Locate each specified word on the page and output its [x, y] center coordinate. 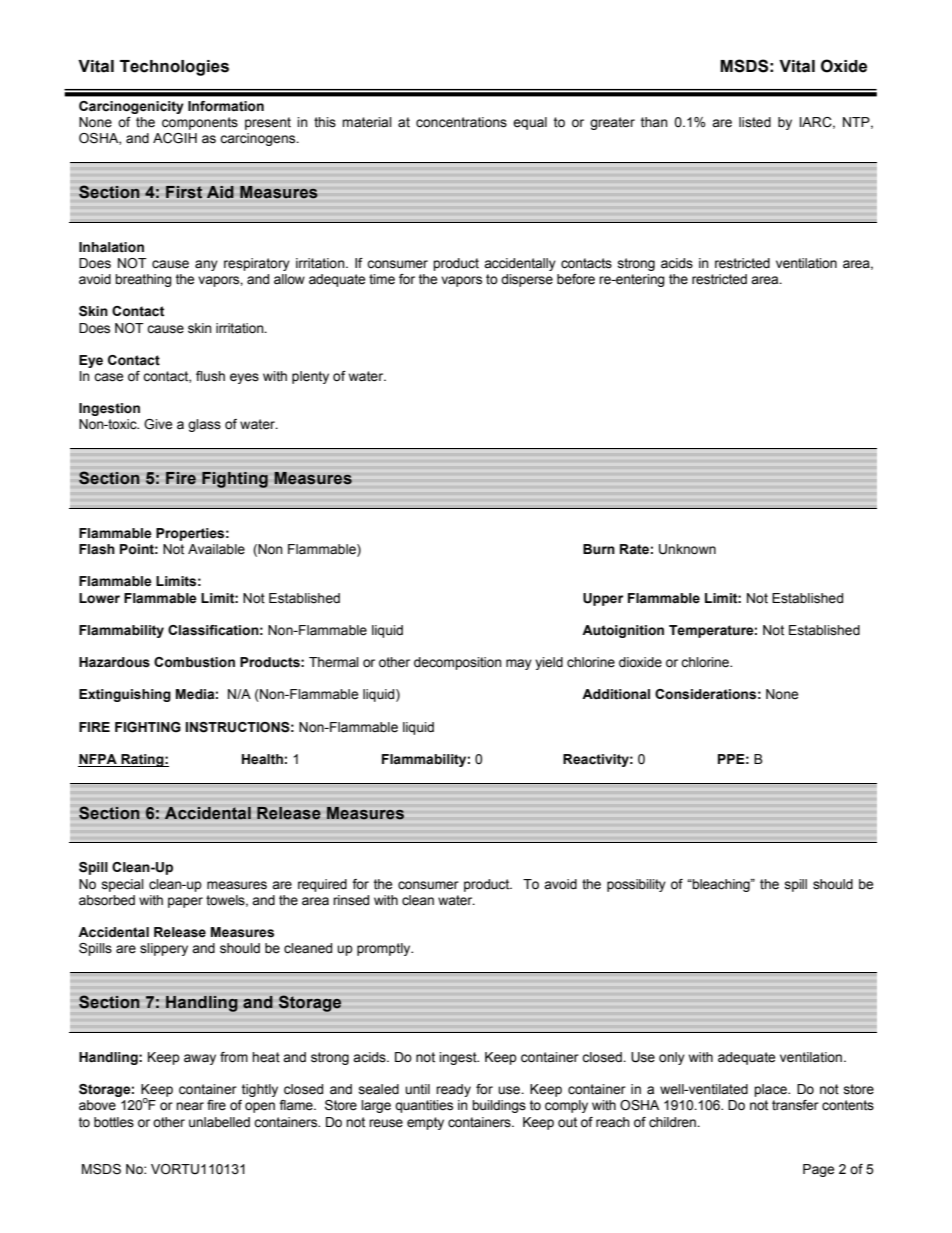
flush [210, 376]
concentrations [461, 122]
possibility [636, 885]
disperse [527, 280]
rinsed [351, 900]
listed [755, 122]
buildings [499, 1106]
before [576, 279]
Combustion [194, 662]
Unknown [687, 549]
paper [185, 902]
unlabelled [219, 1122]
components [200, 123]
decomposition [458, 663]
